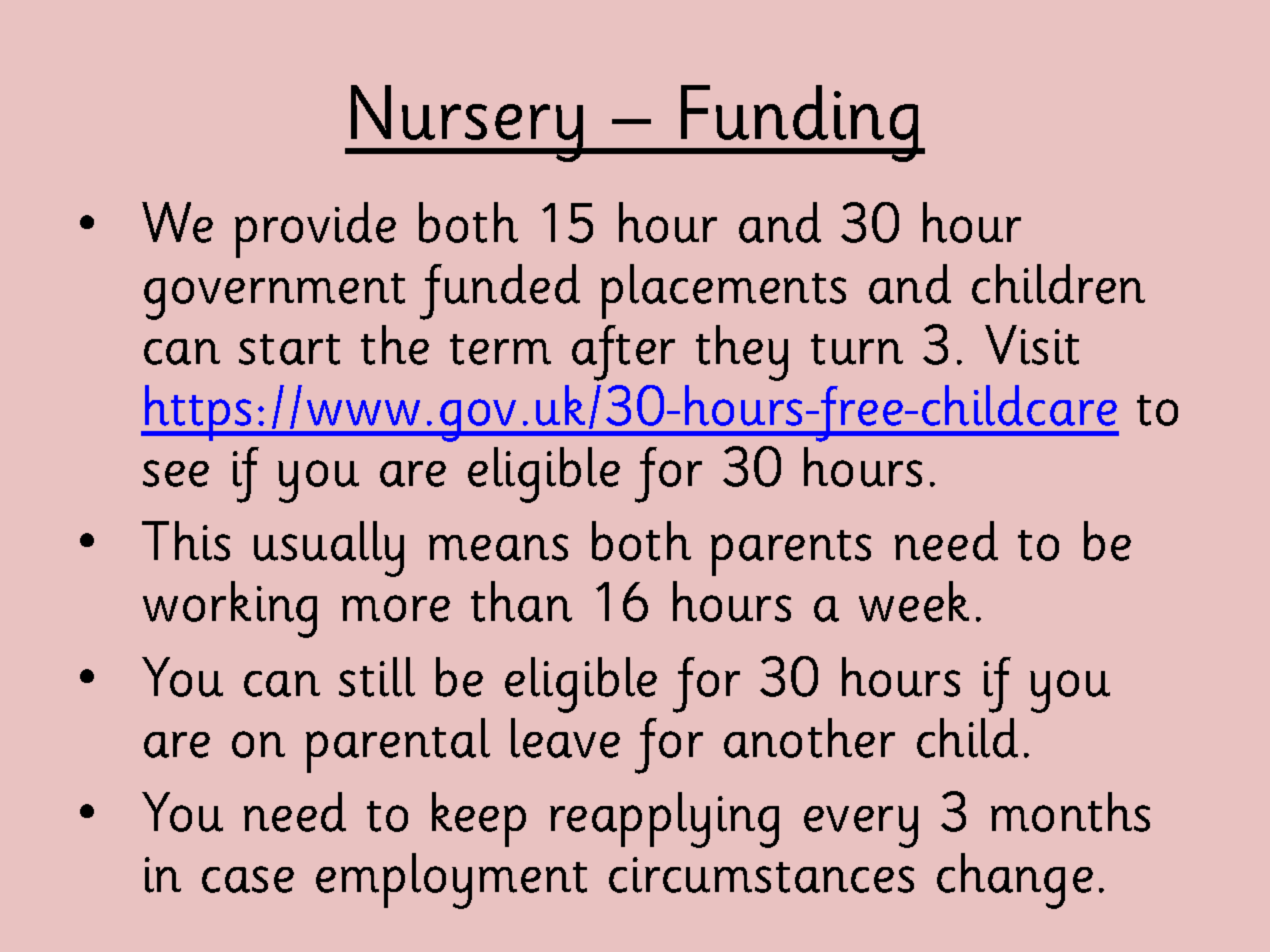  What do you see at coordinates (1015, 881) in the page?
I see `change` at bounding box center [1015, 881].
